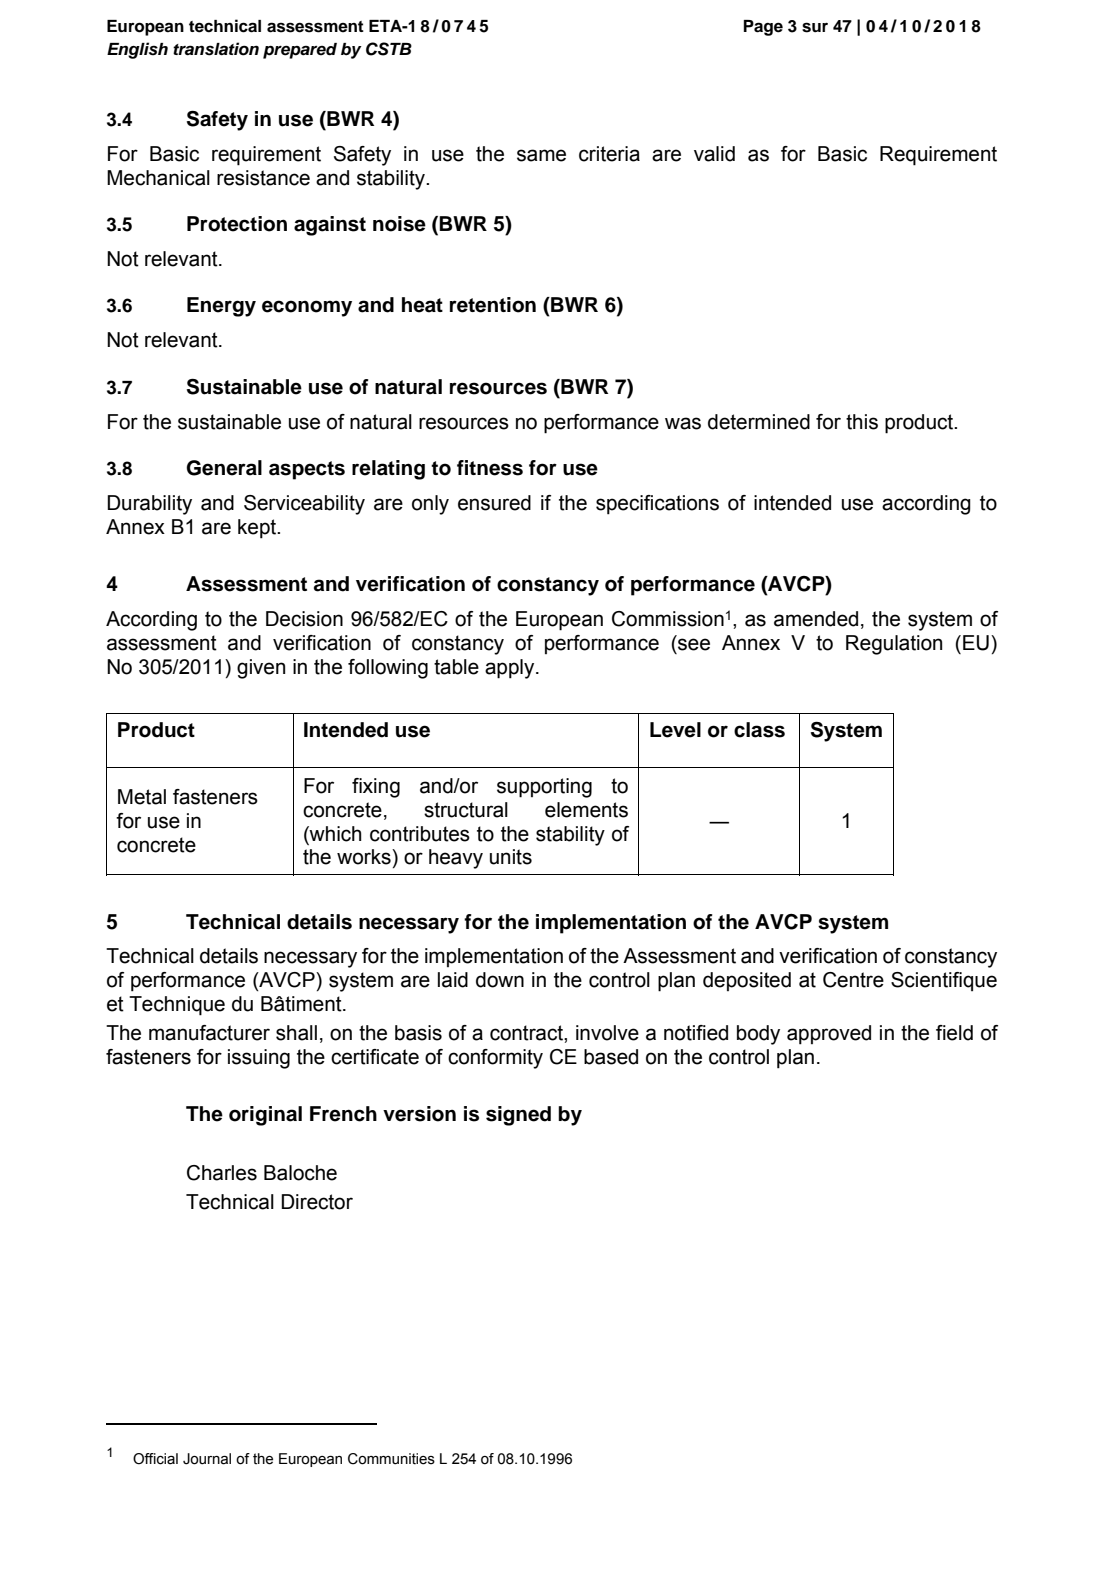  I want to click on translation, so click(216, 49).
